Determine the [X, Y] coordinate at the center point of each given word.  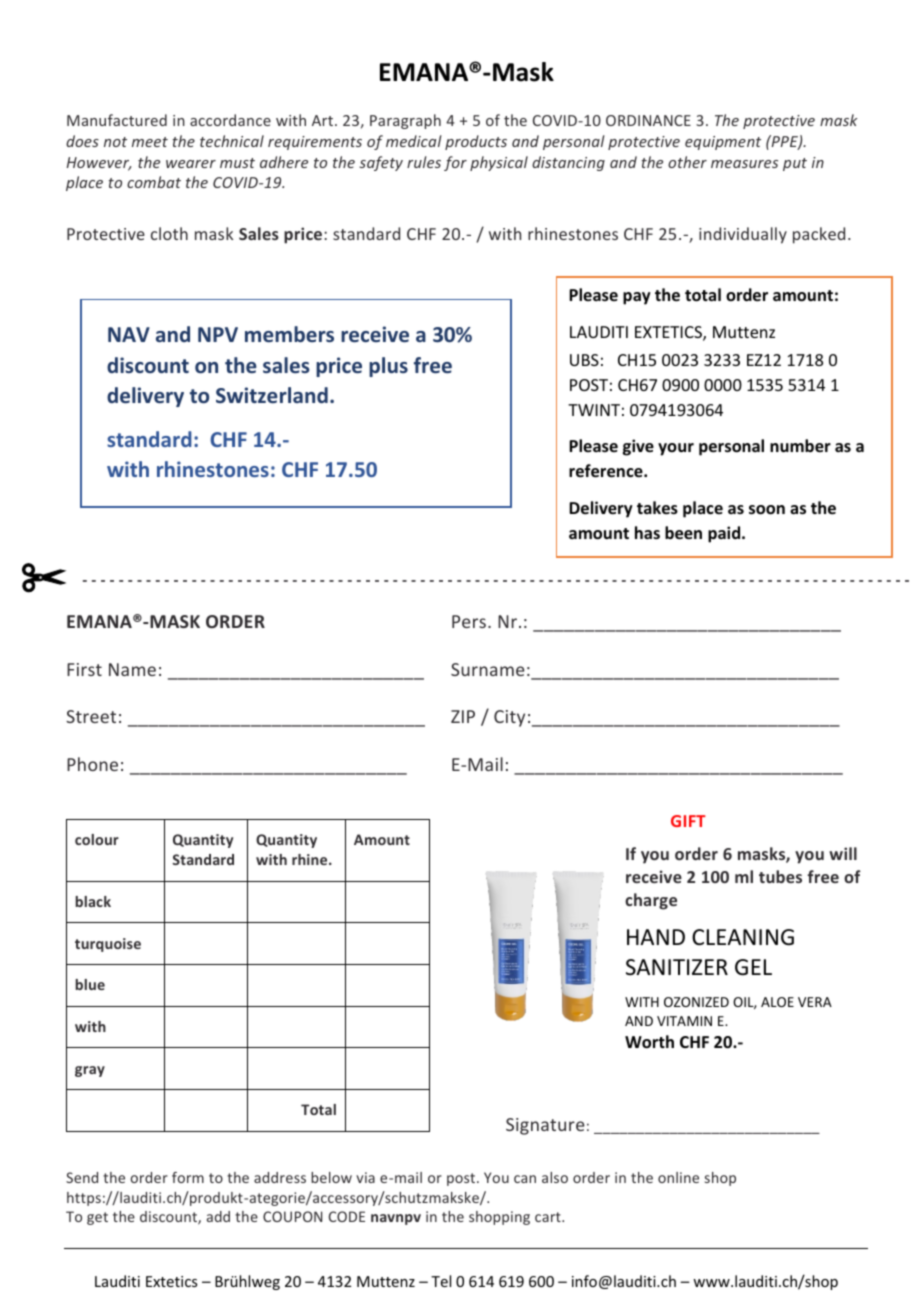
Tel [441, 1281]
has [647, 532]
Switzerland [272, 395]
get [97, 1218]
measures [744, 164]
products [476, 142]
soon [767, 510]
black [93, 901]
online [678, 1177]
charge [651, 901]
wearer [191, 164]
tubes [780, 876]
